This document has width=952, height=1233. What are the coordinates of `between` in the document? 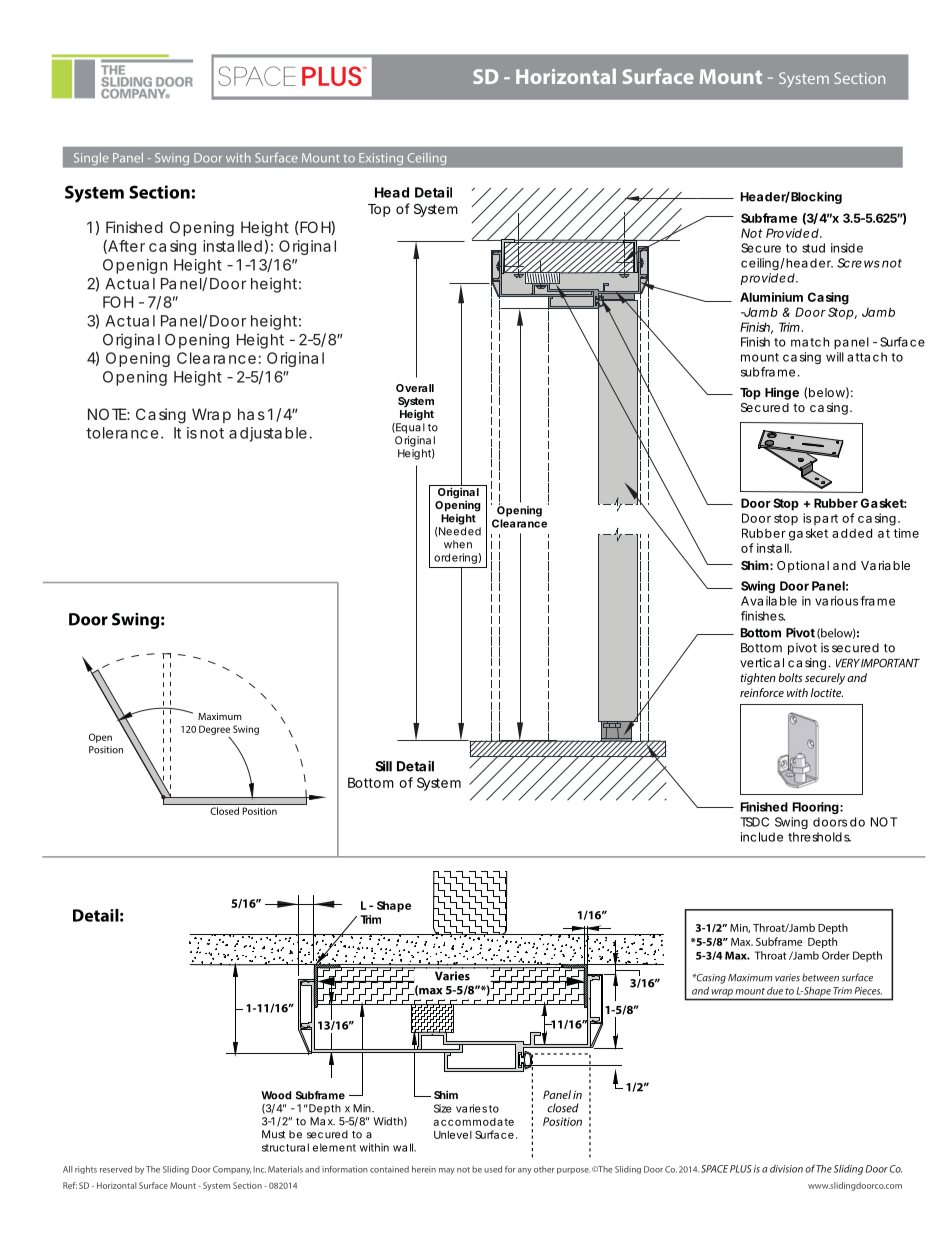 It's located at (820, 977).
